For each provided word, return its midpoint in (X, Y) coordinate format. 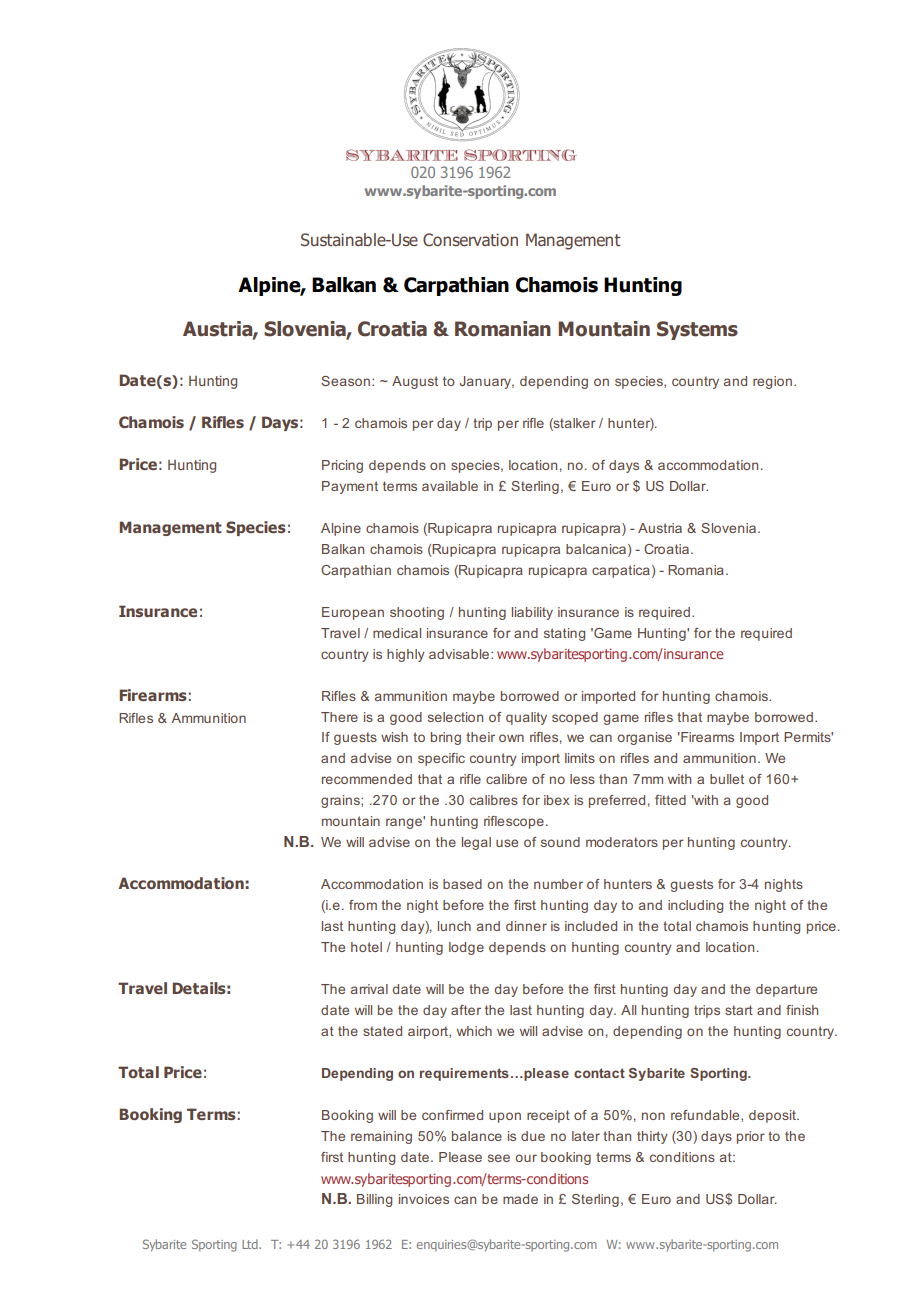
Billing (374, 1200)
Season (345, 381)
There (339, 717)
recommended (367, 779)
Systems (697, 330)
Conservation (470, 240)
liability (532, 613)
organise (644, 738)
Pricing (342, 466)
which (474, 1031)
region (772, 382)
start (739, 1010)
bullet (727, 779)
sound (560, 842)
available (450, 486)
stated (382, 1031)
